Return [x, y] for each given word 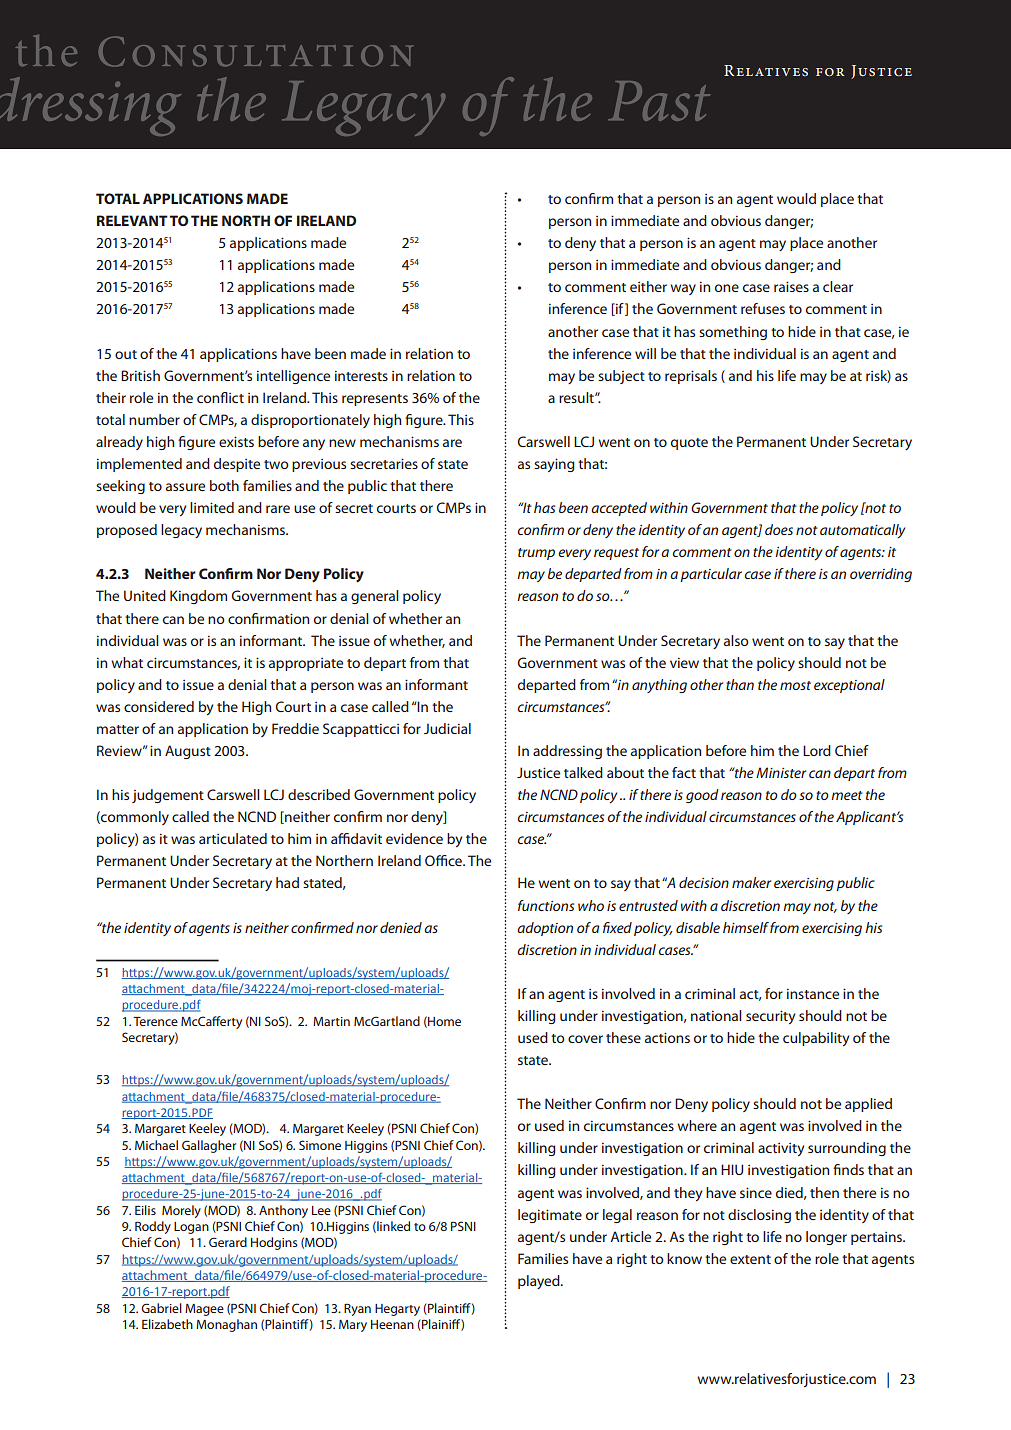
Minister [781, 772]
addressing [567, 752]
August [188, 752]
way [683, 289]
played [540, 1282]
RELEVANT [132, 220]
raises [791, 286]
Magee [204, 1310]
